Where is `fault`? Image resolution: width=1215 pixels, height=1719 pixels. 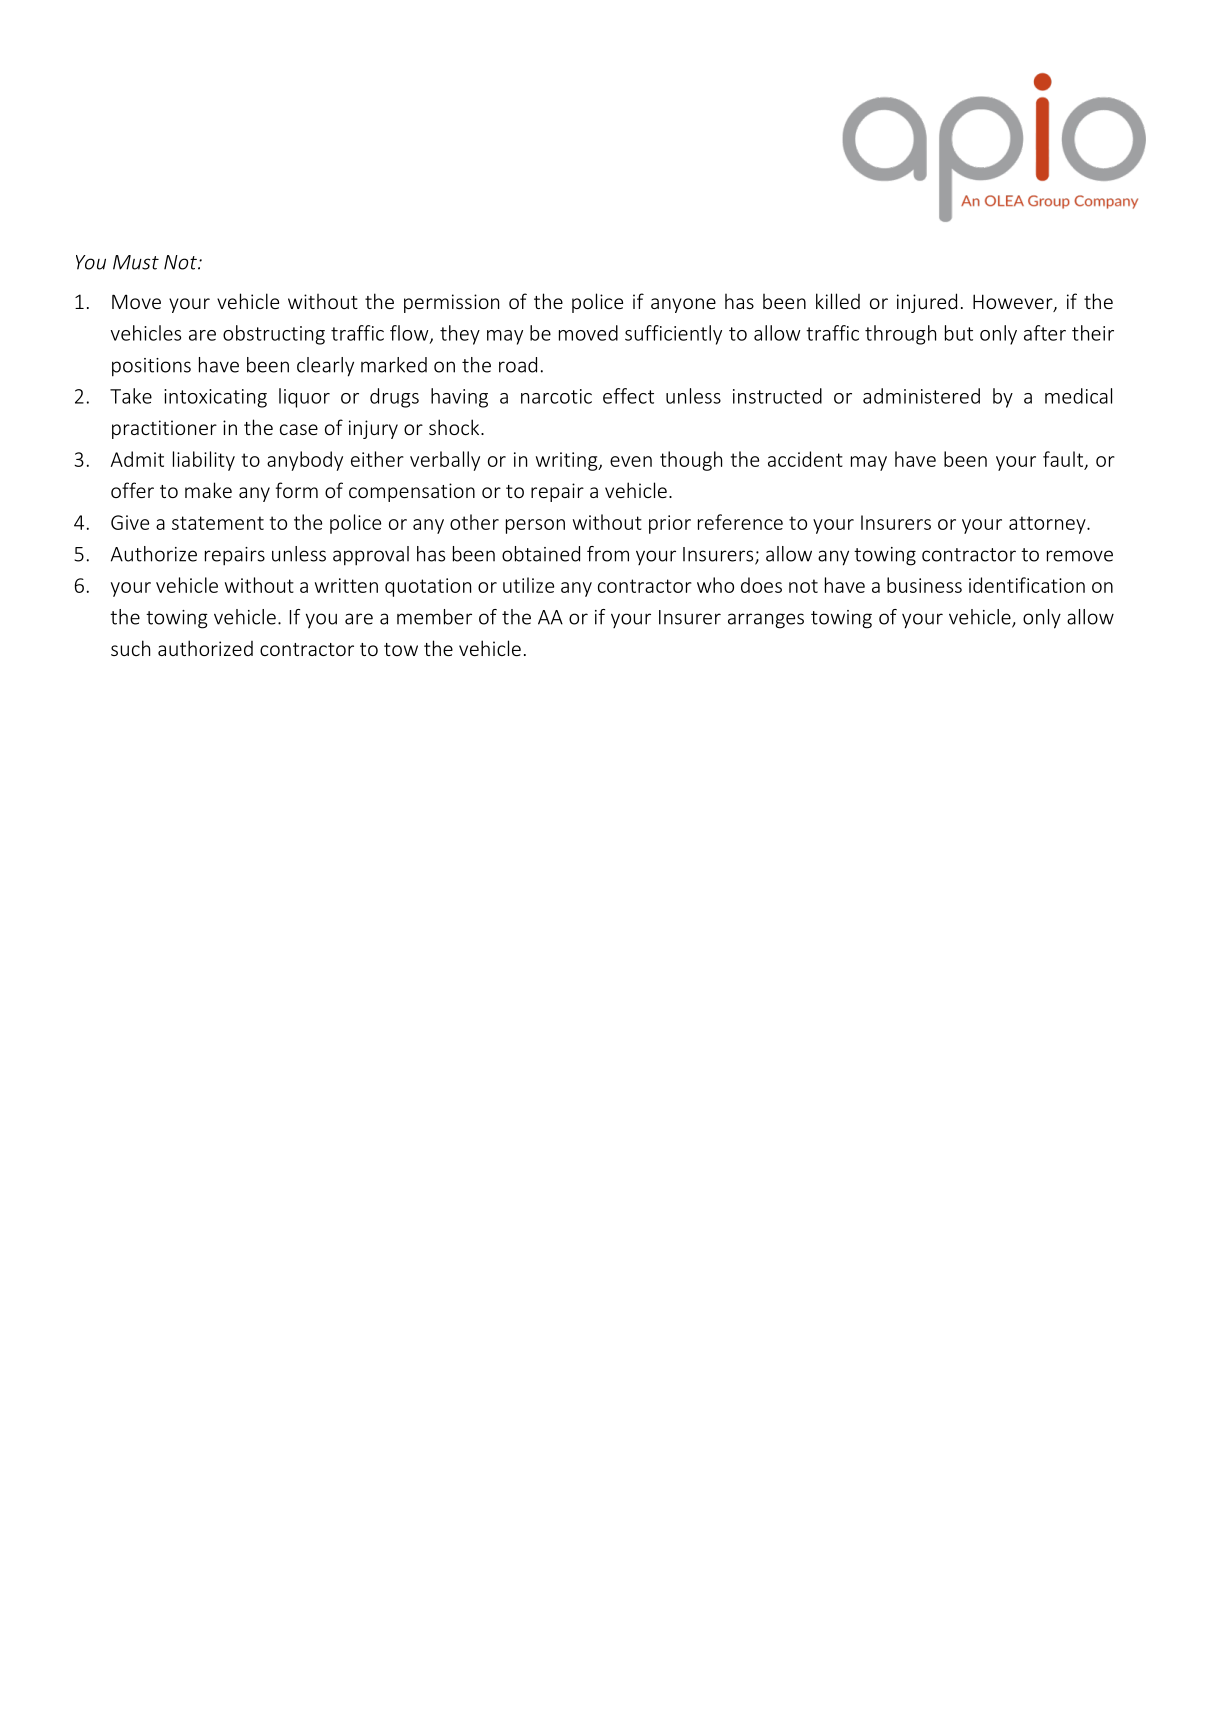
fault is located at coordinates (1064, 460).
